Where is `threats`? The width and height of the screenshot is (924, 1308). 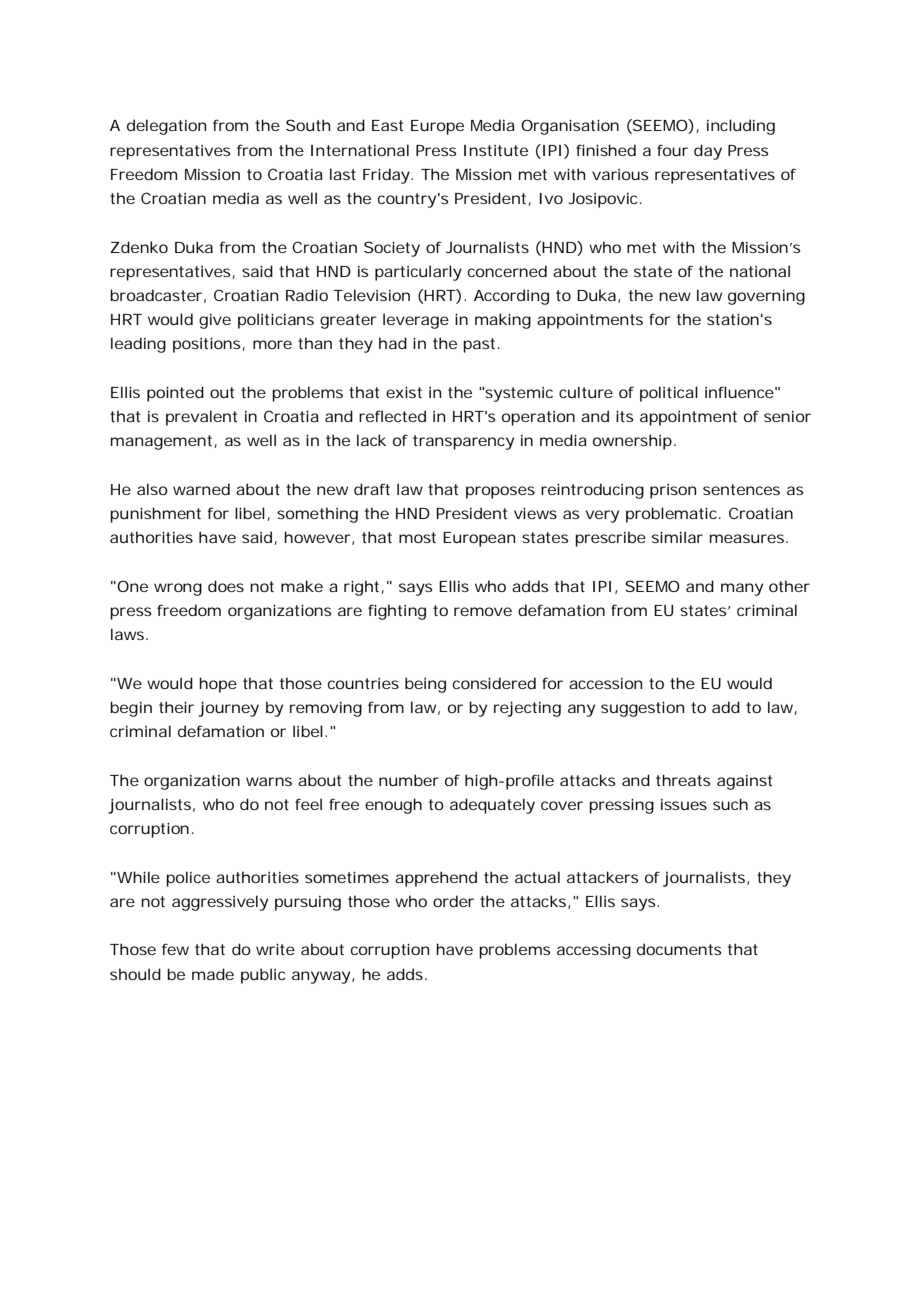
threats is located at coordinates (683, 780).
